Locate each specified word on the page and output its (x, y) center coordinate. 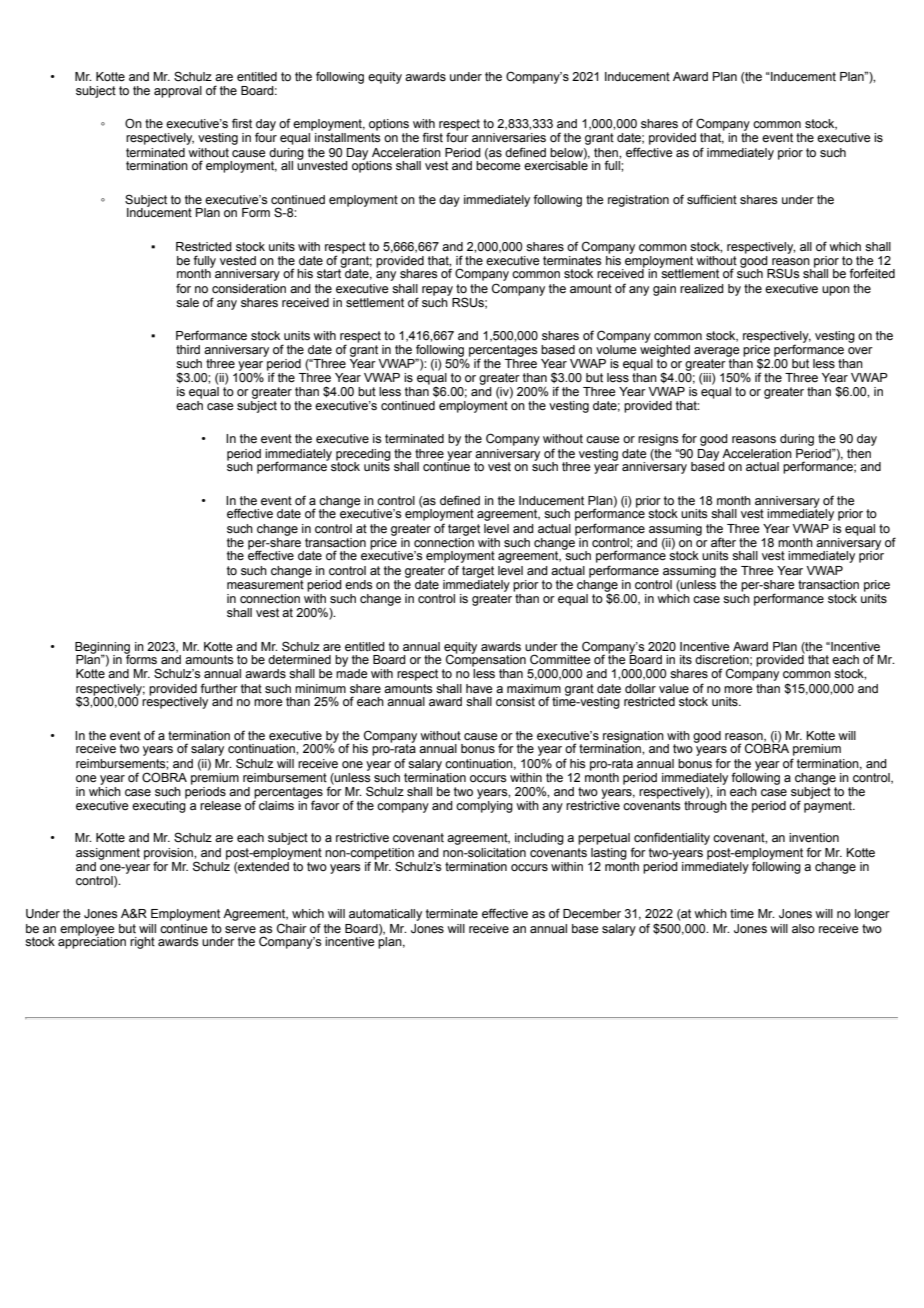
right (142, 943)
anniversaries (509, 138)
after (723, 542)
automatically (385, 915)
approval (178, 92)
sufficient (712, 199)
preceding (363, 456)
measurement (265, 583)
